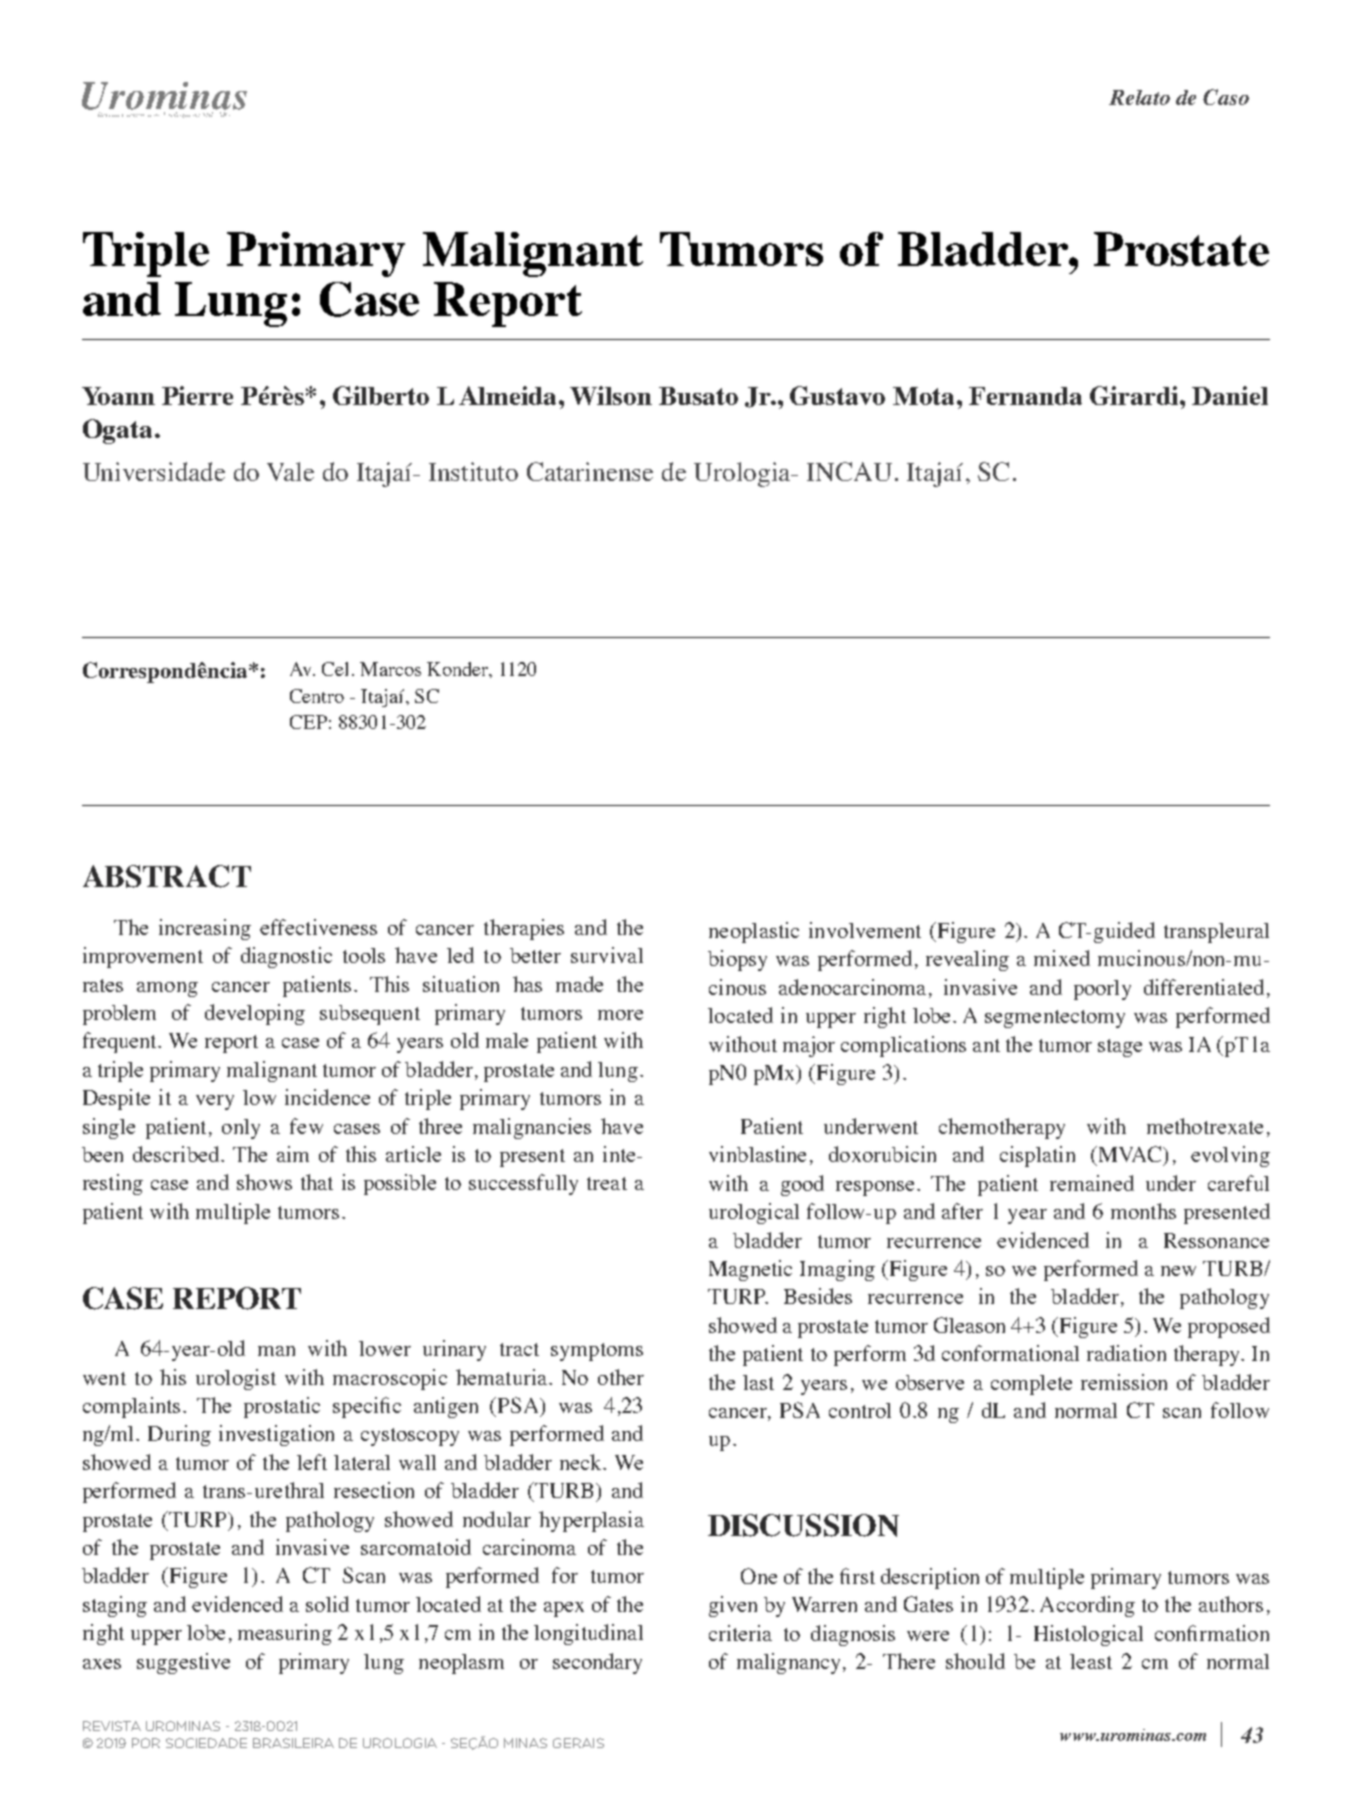  Describe the element at coordinates (1226, 97) in the page. I see `Caso` at that location.
